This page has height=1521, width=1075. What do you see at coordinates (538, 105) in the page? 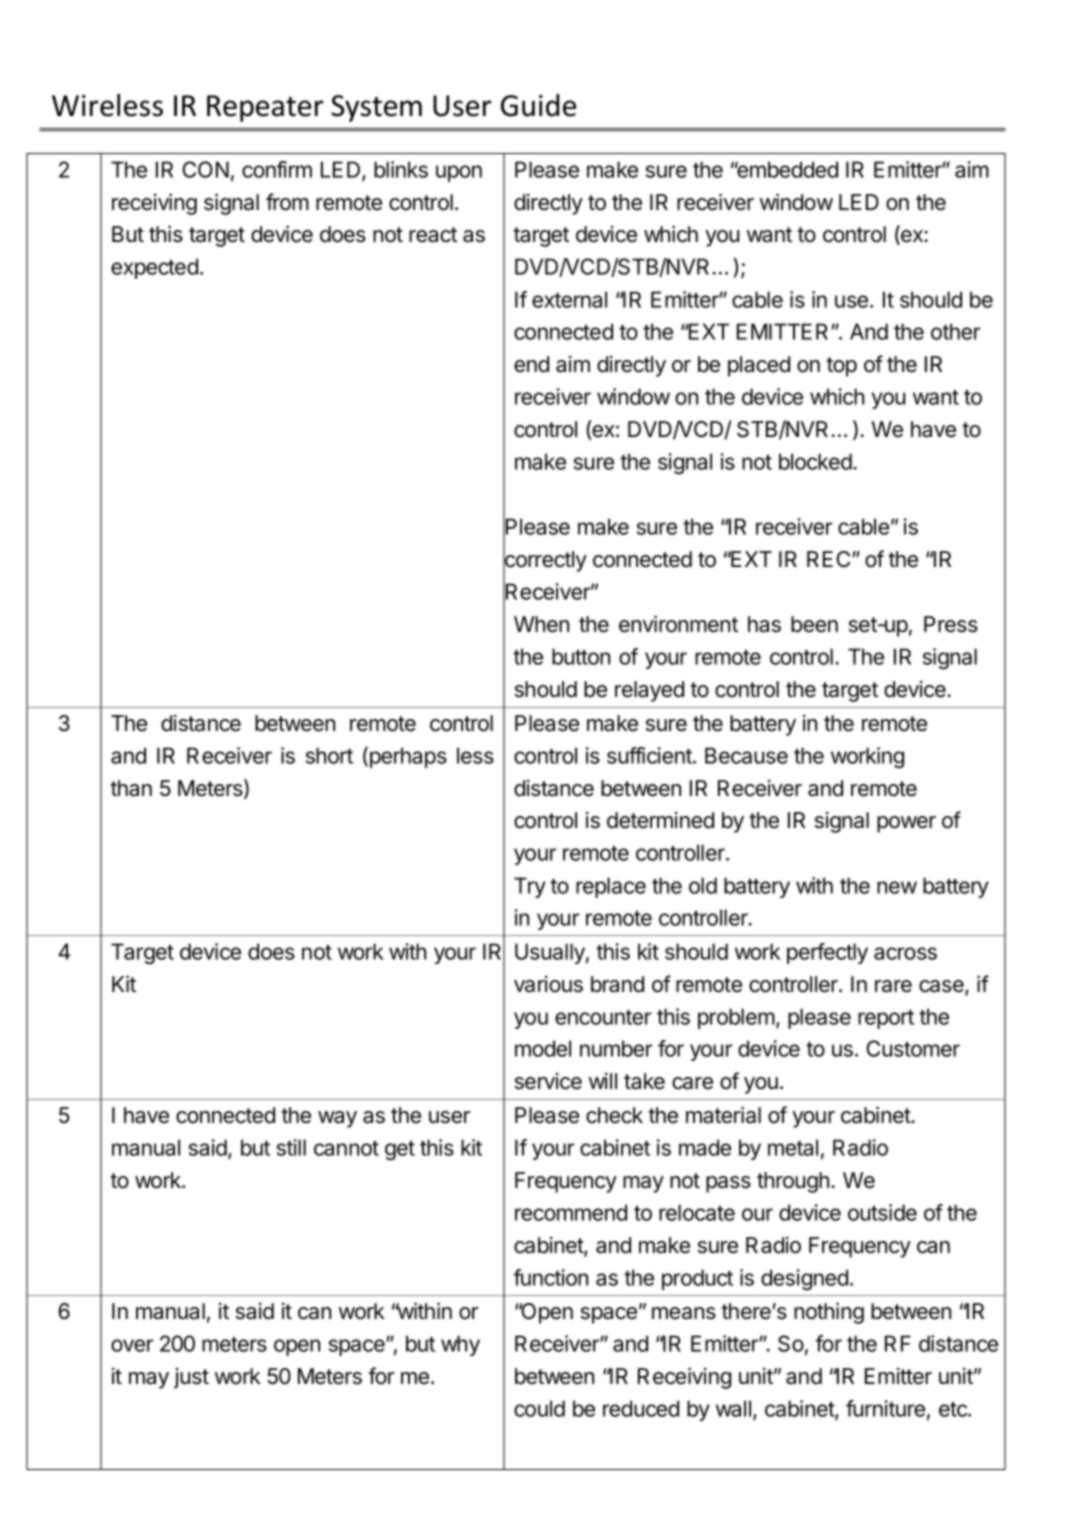
I see `Guide` at bounding box center [538, 105].
